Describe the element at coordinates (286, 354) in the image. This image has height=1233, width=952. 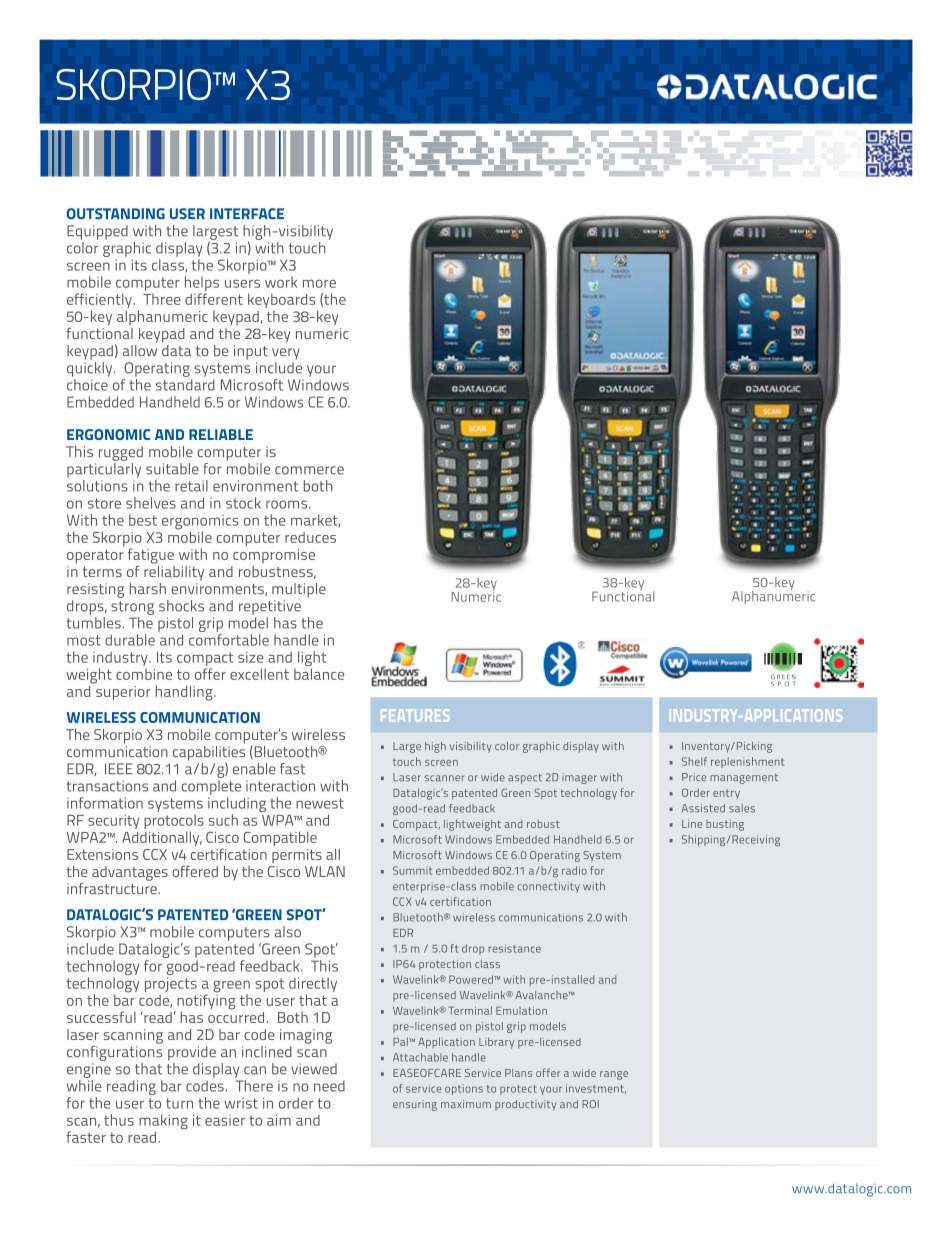
I see `very` at that location.
